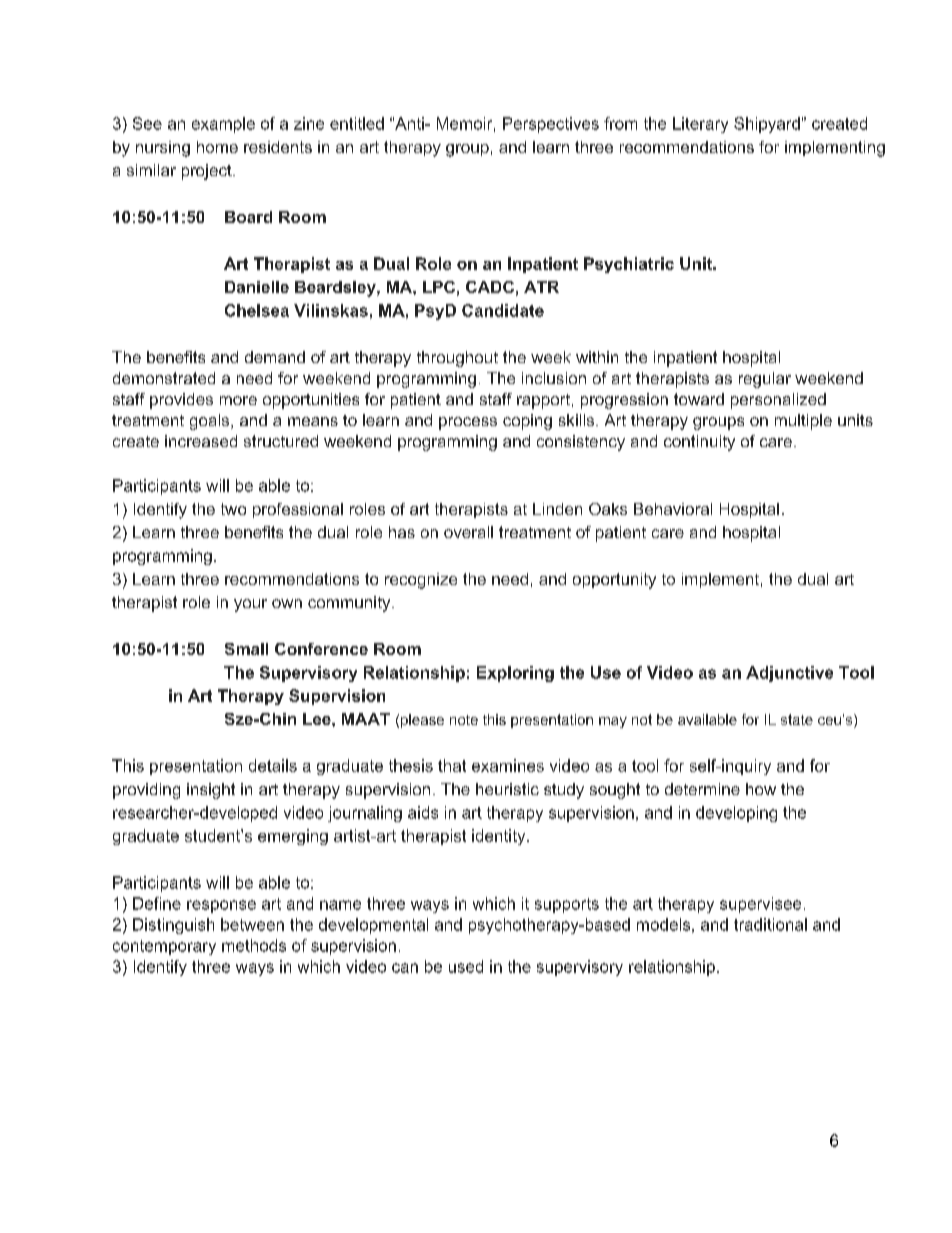 Image resolution: width=952 pixels, height=1233 pixels. Describe the element at coordinates (233, 509) in the document. I see `two` at that location.
